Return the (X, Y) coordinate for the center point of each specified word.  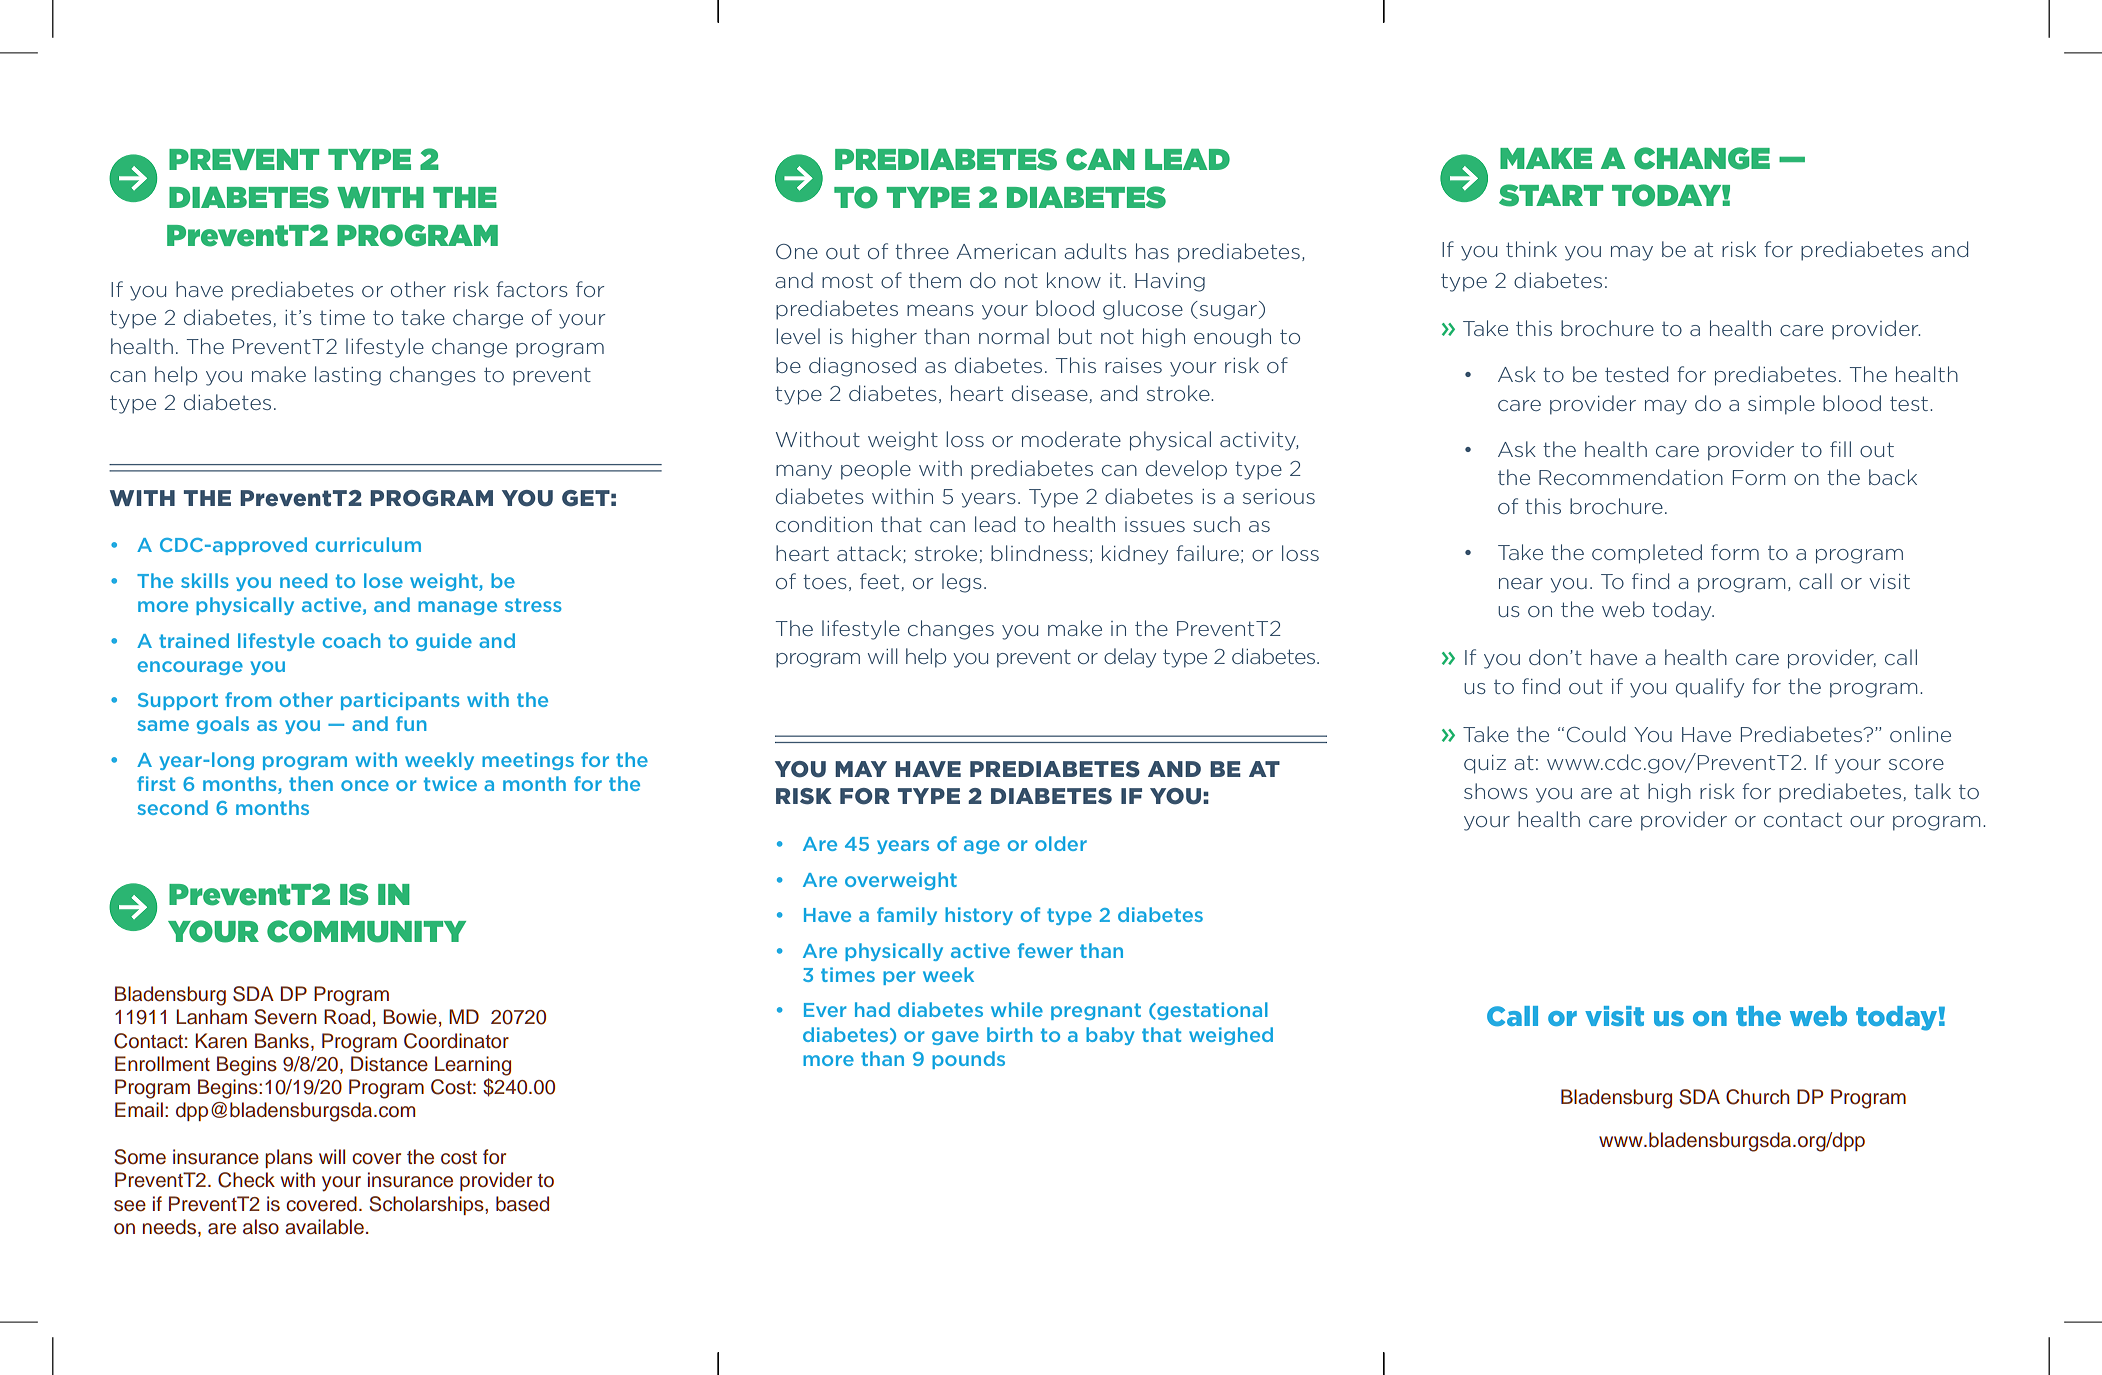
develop (1186, 470)
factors (532, 289)
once (365, 785)
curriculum (368, 544)
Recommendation (1631, 477)
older (1061, 843)
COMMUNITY (366, 931)
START (1551, 195)
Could (1596, 734)
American (1006, 251)
